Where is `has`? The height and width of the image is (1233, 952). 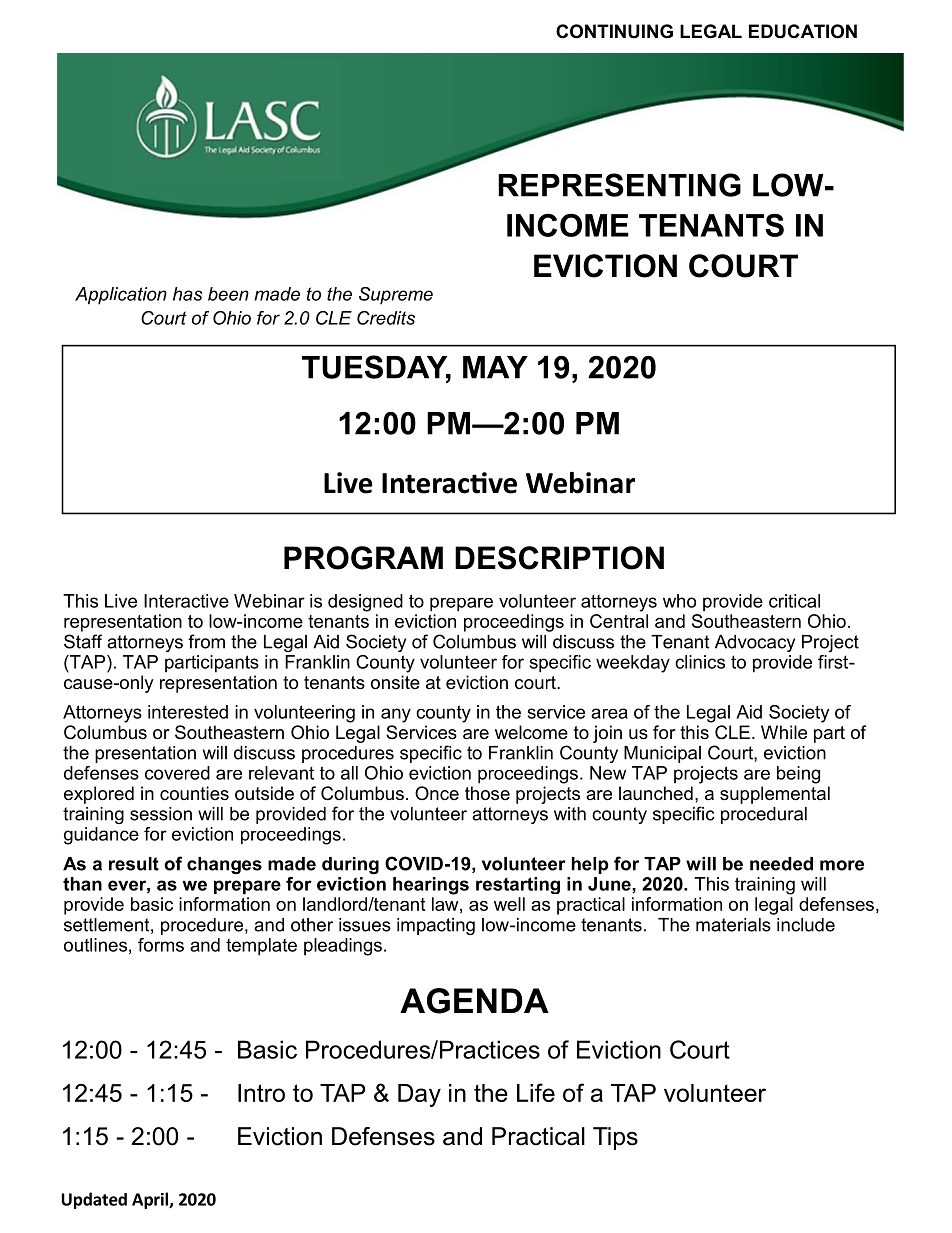 has is located at coordinates (188, 294).
